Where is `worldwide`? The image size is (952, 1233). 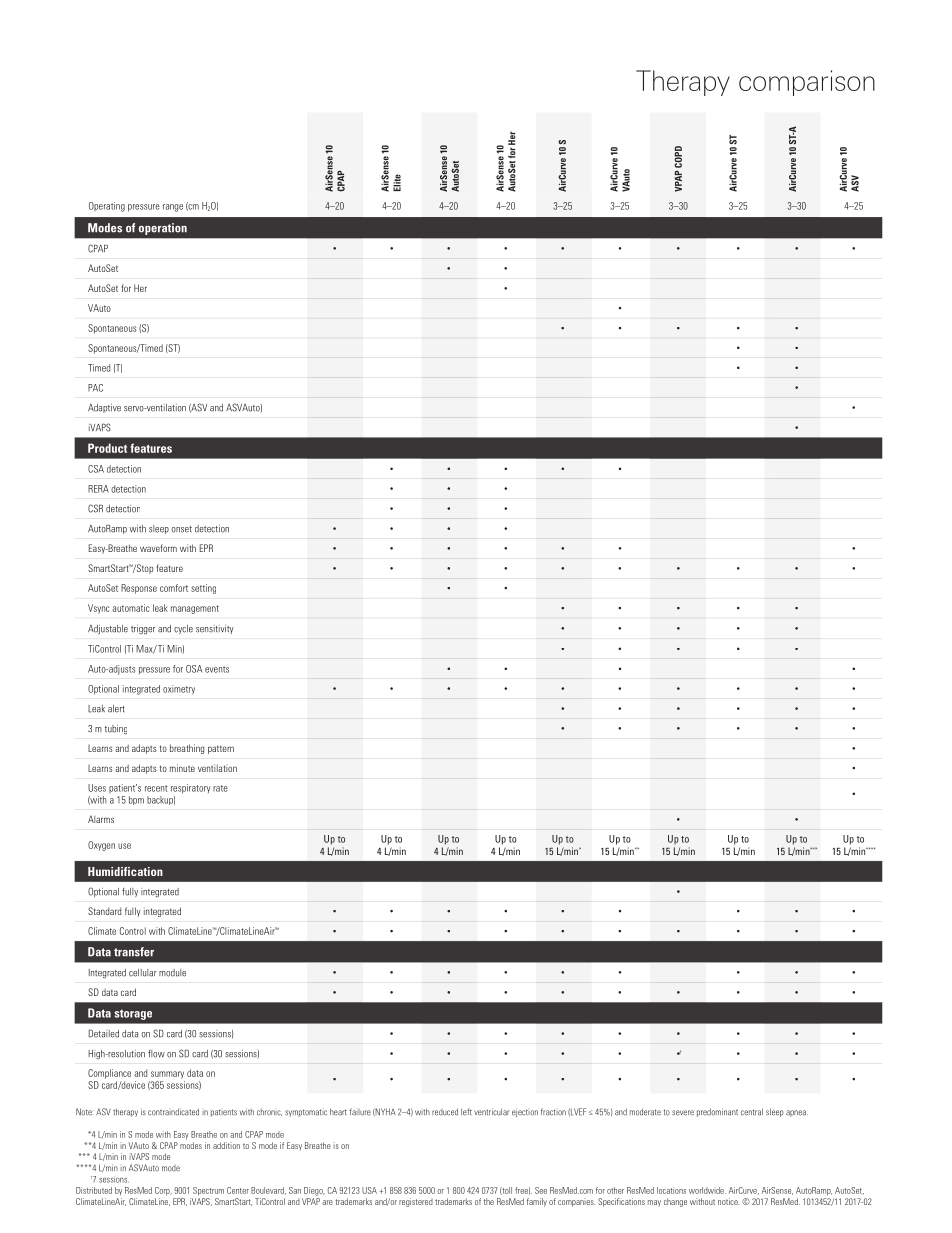
worldwide is located at coordinates (707, 1190).
